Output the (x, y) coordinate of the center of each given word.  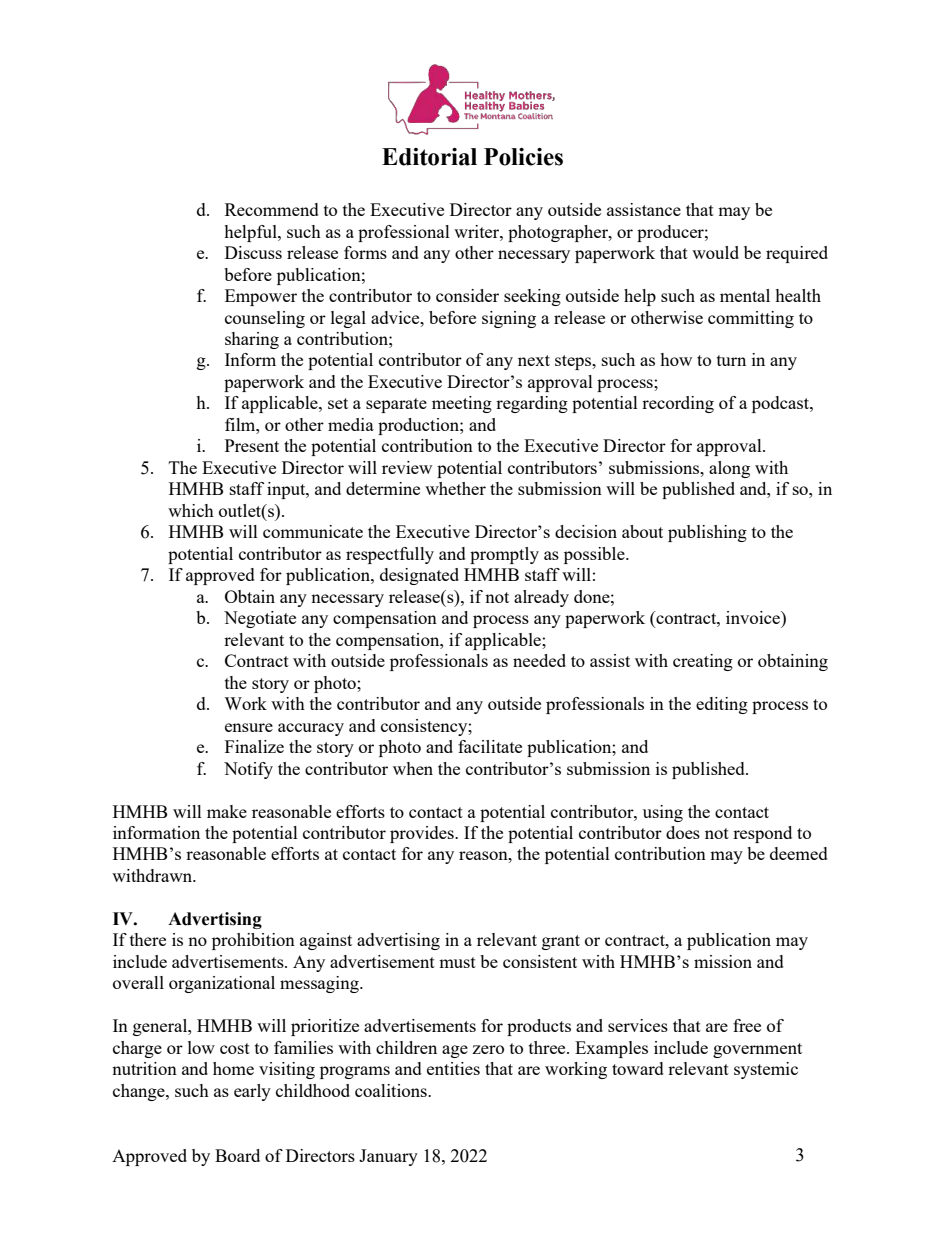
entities (453, 1068)
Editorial (429, 157)
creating (703, 662)
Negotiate (260, 619)
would (715, 252)
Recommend (272, 209)
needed (539, 660)
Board (237, 1155)
